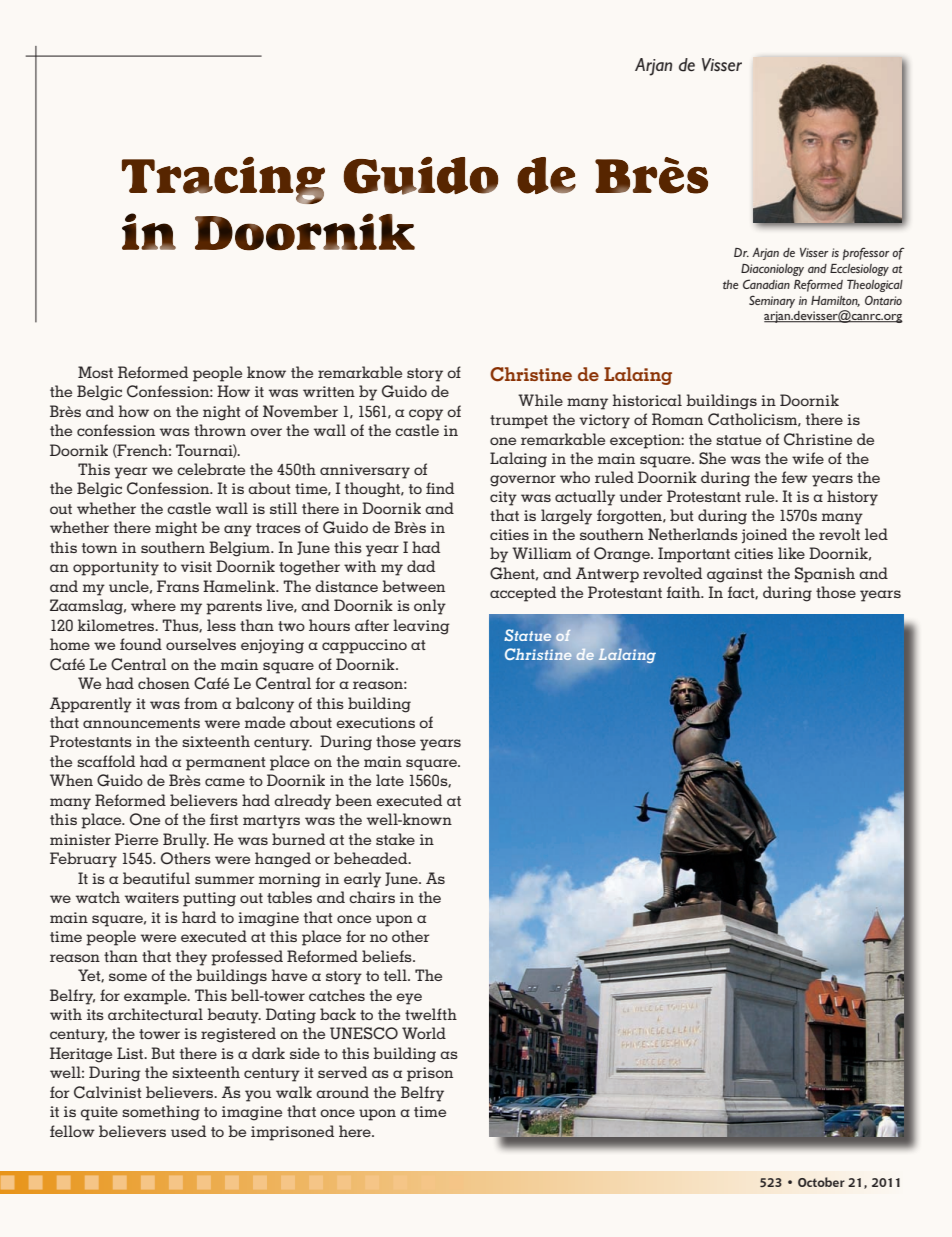 This screenshot has height=1237, width=952. What do you see at coordinates (223, 180) in the screenshot?
I see `Tracing` at bounding box center [223, 180].
